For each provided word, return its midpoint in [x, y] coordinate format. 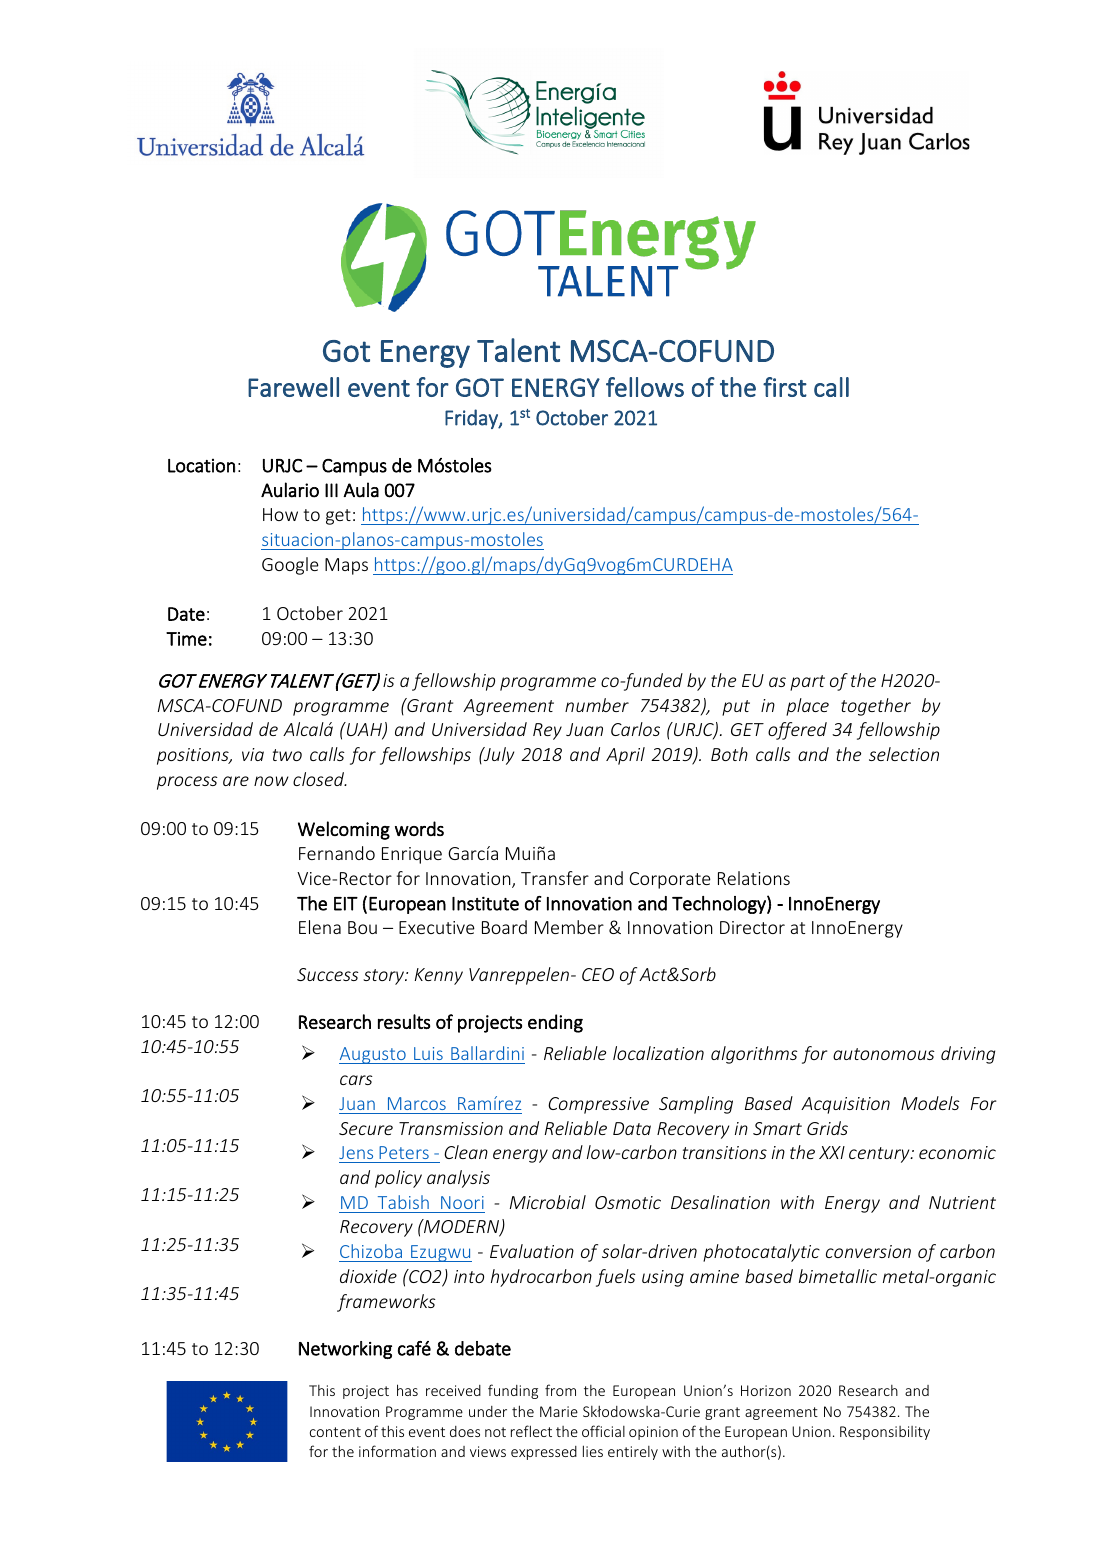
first [785, 387]
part [807, 683]
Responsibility [885, 1433]
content [335, 1432]
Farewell [293, 387]
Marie [559, 1411]
